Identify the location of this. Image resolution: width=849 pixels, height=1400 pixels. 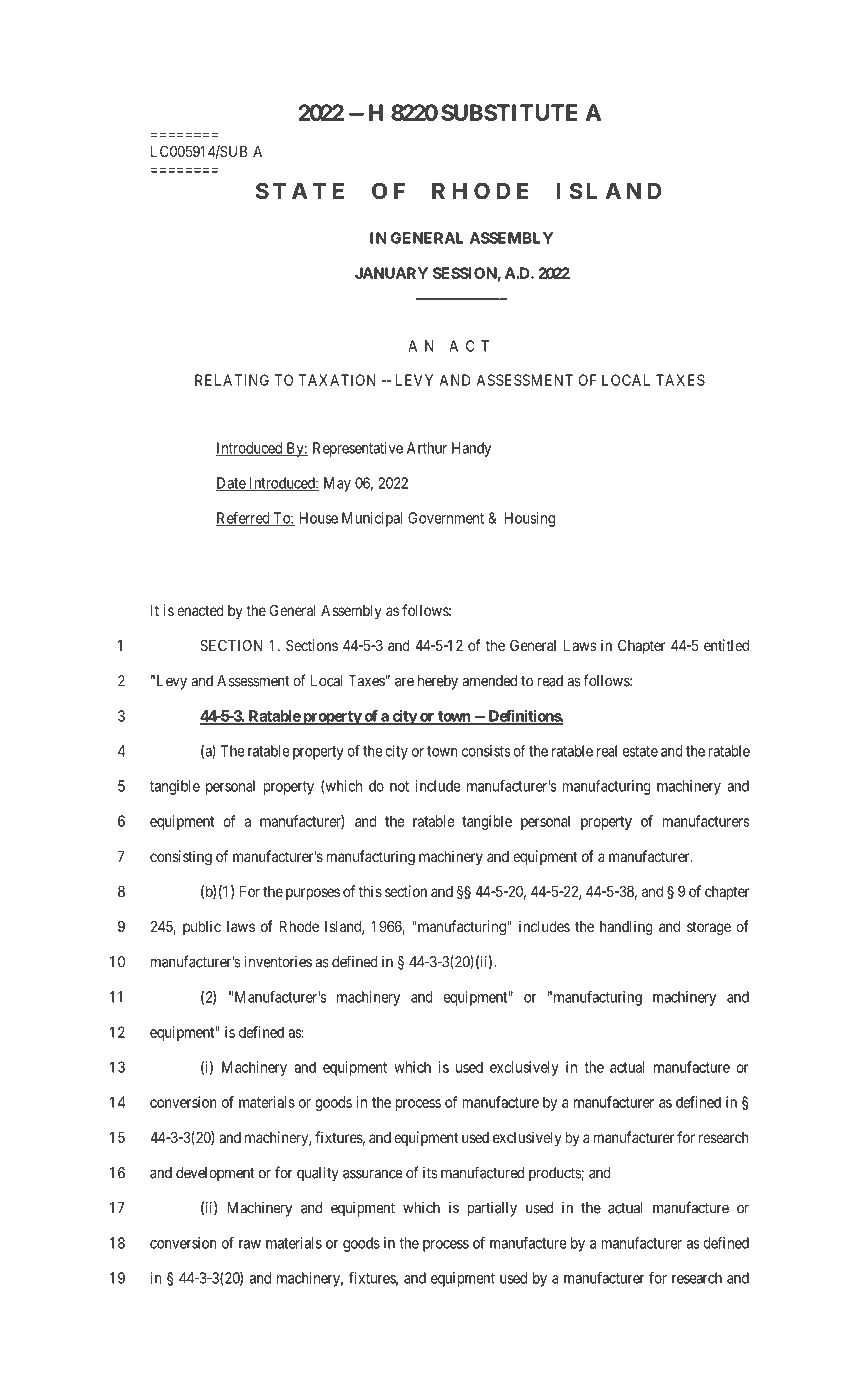
(370, 891).
